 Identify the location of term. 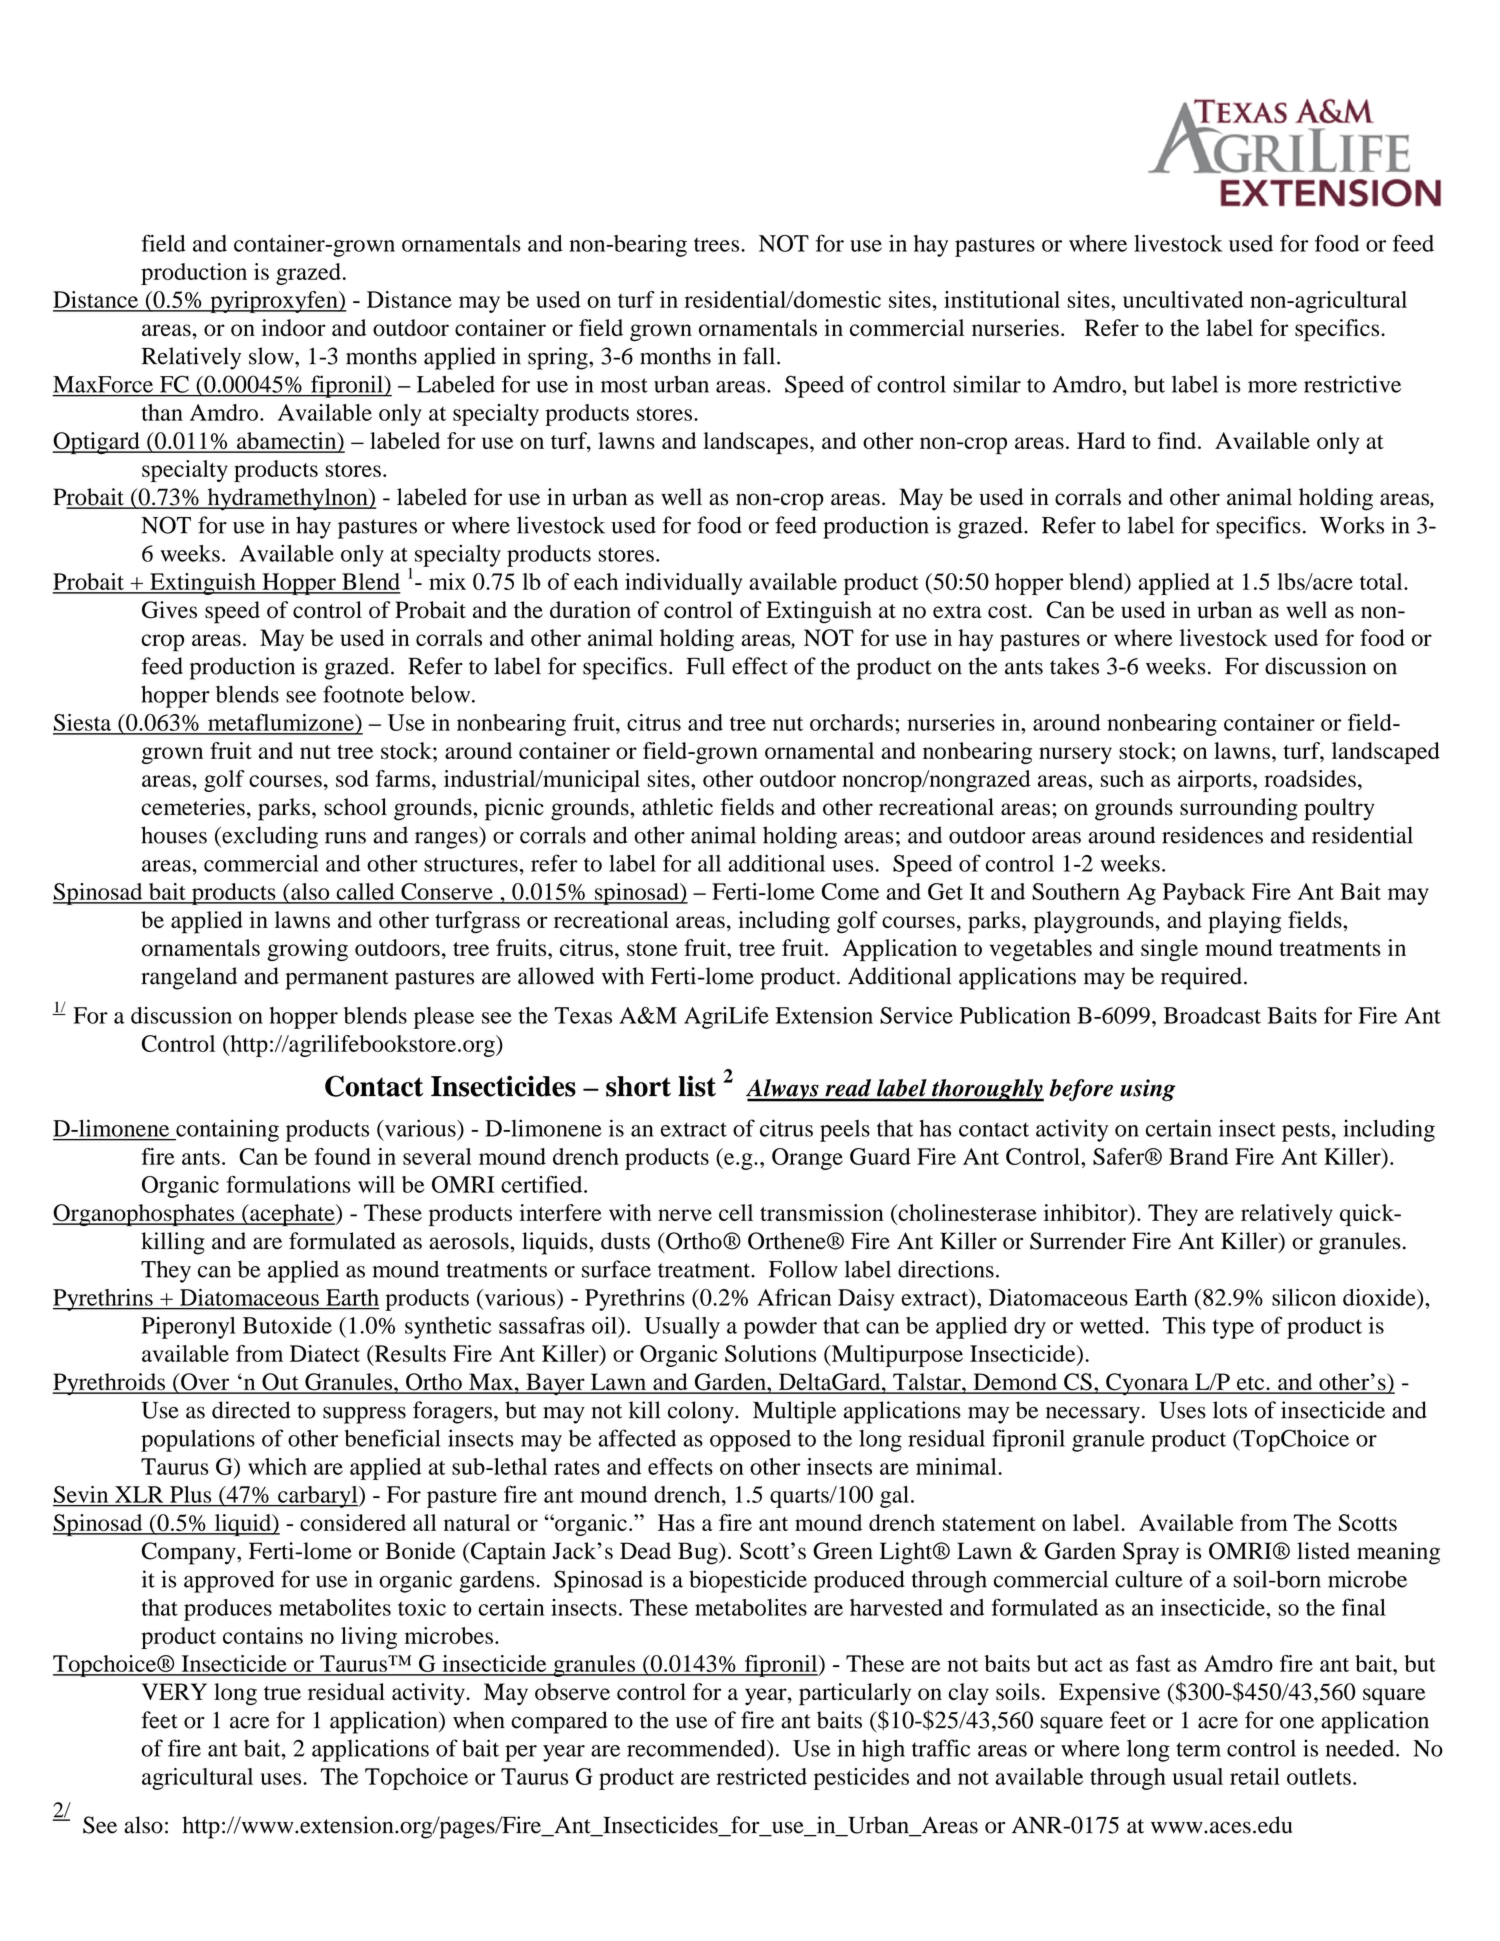
(1198, 1749).
